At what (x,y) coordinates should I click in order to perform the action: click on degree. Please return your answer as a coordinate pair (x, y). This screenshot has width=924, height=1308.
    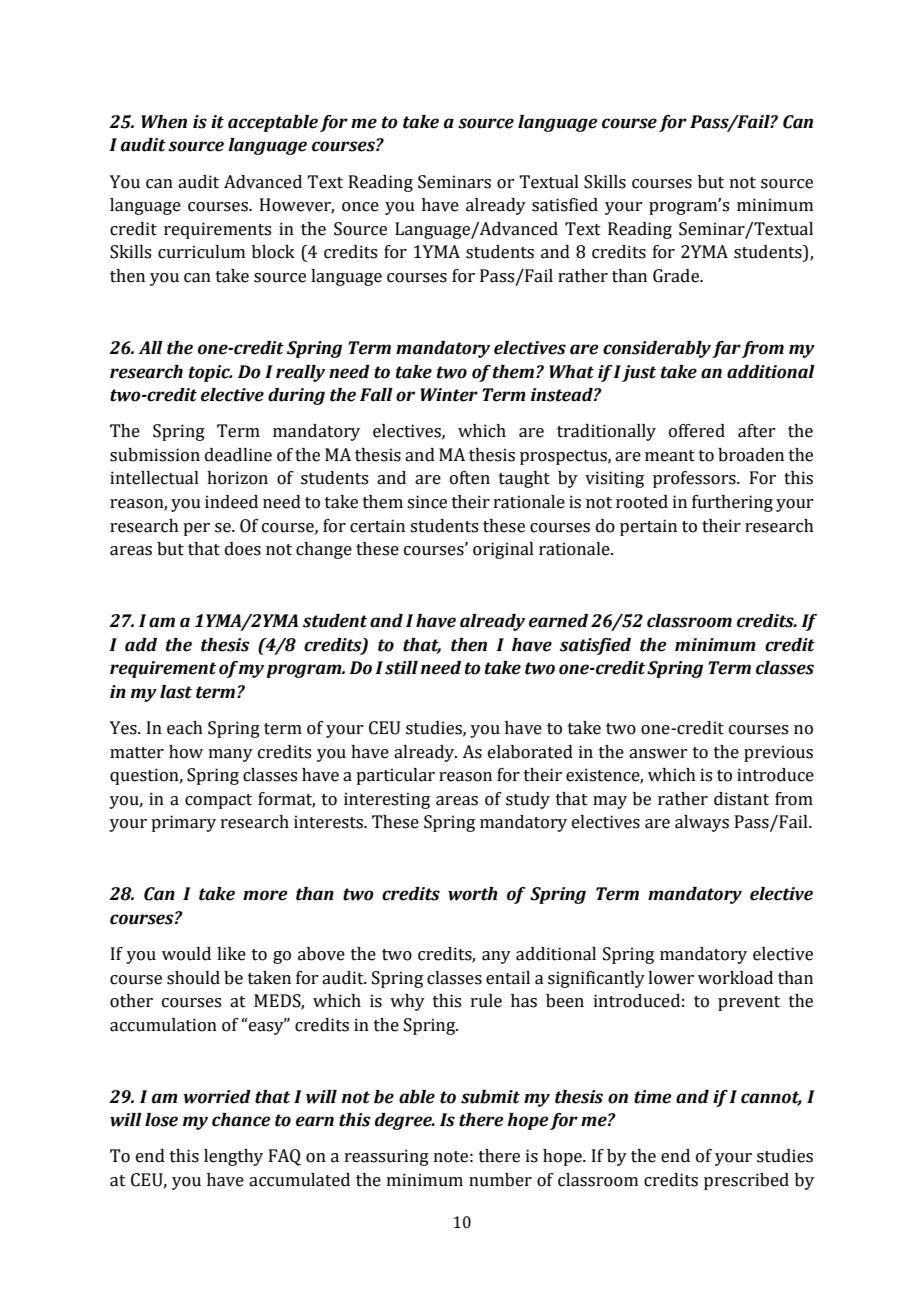
    Looking at the image, I should click on (404, 1121).
